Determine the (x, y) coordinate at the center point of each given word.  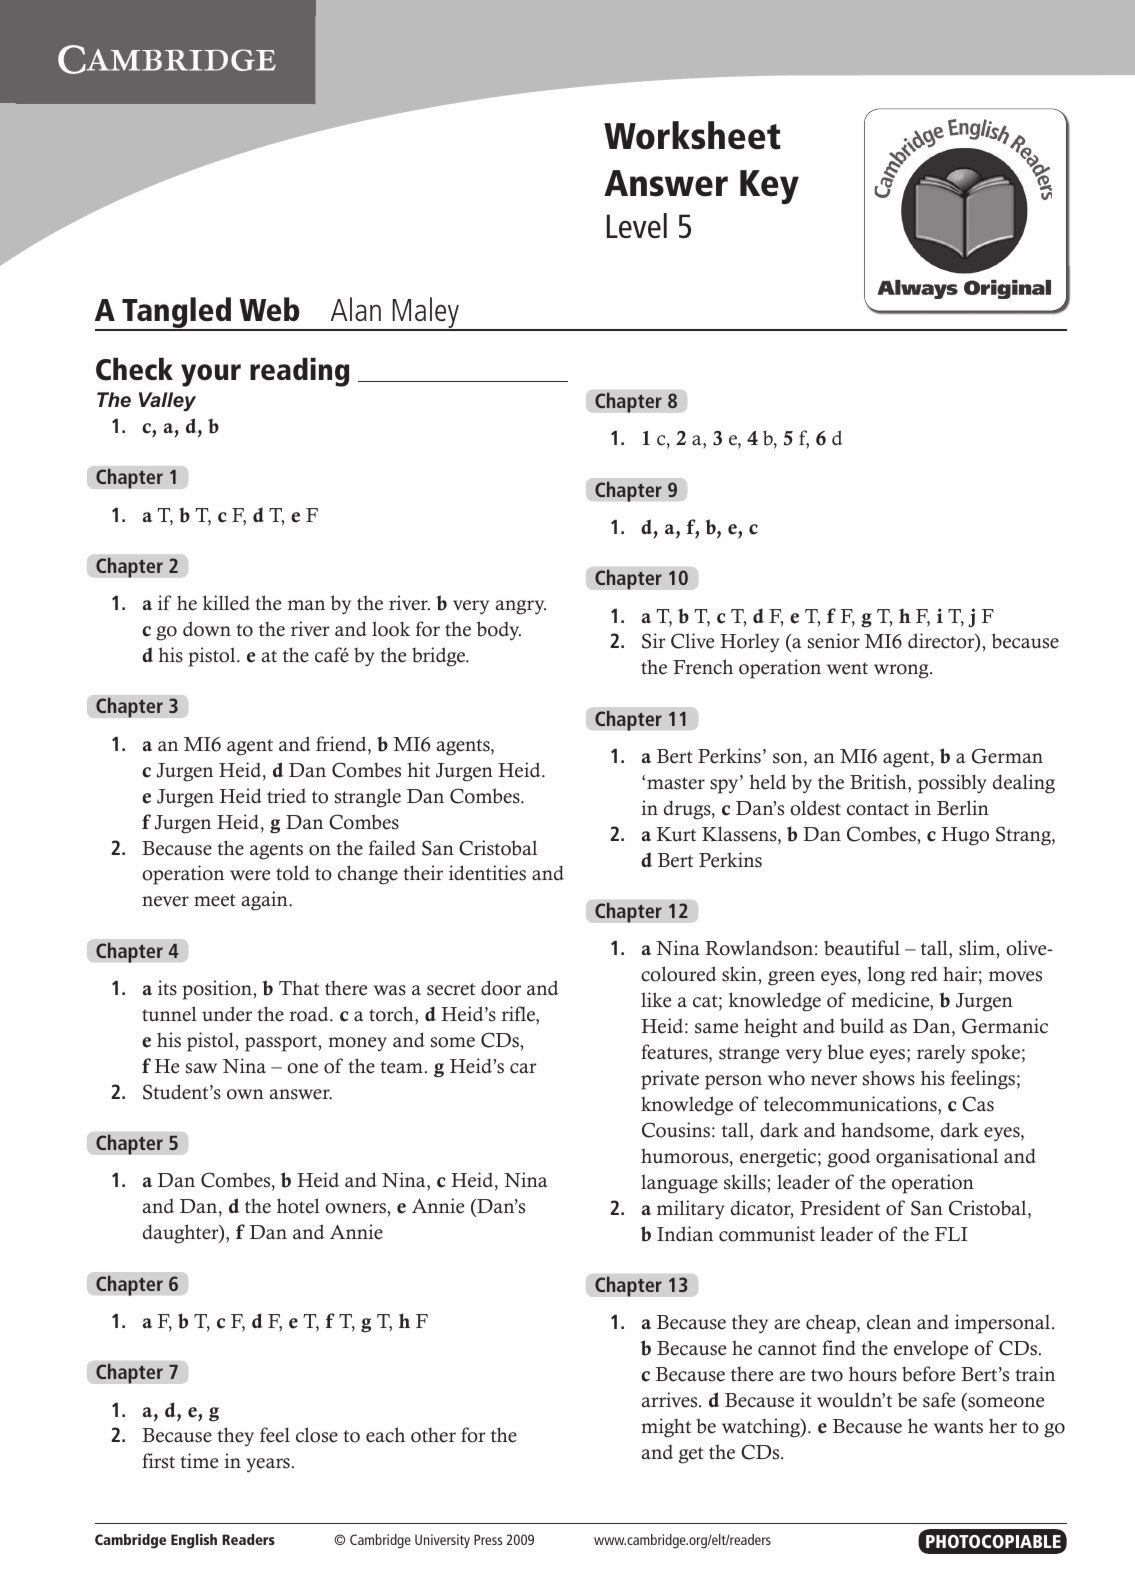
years (268, 1465)
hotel (298, 1206)
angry (521, 607)
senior (834, 641)
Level (637, 225)
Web (270, 309)
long (886, 976)
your (211, 375)
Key (769, 187)
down (207, 629)
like (656, 1000)
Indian (685, 1233)
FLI (951, 1234)
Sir (653, 641)
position (218, 990)
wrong (902, 671)
